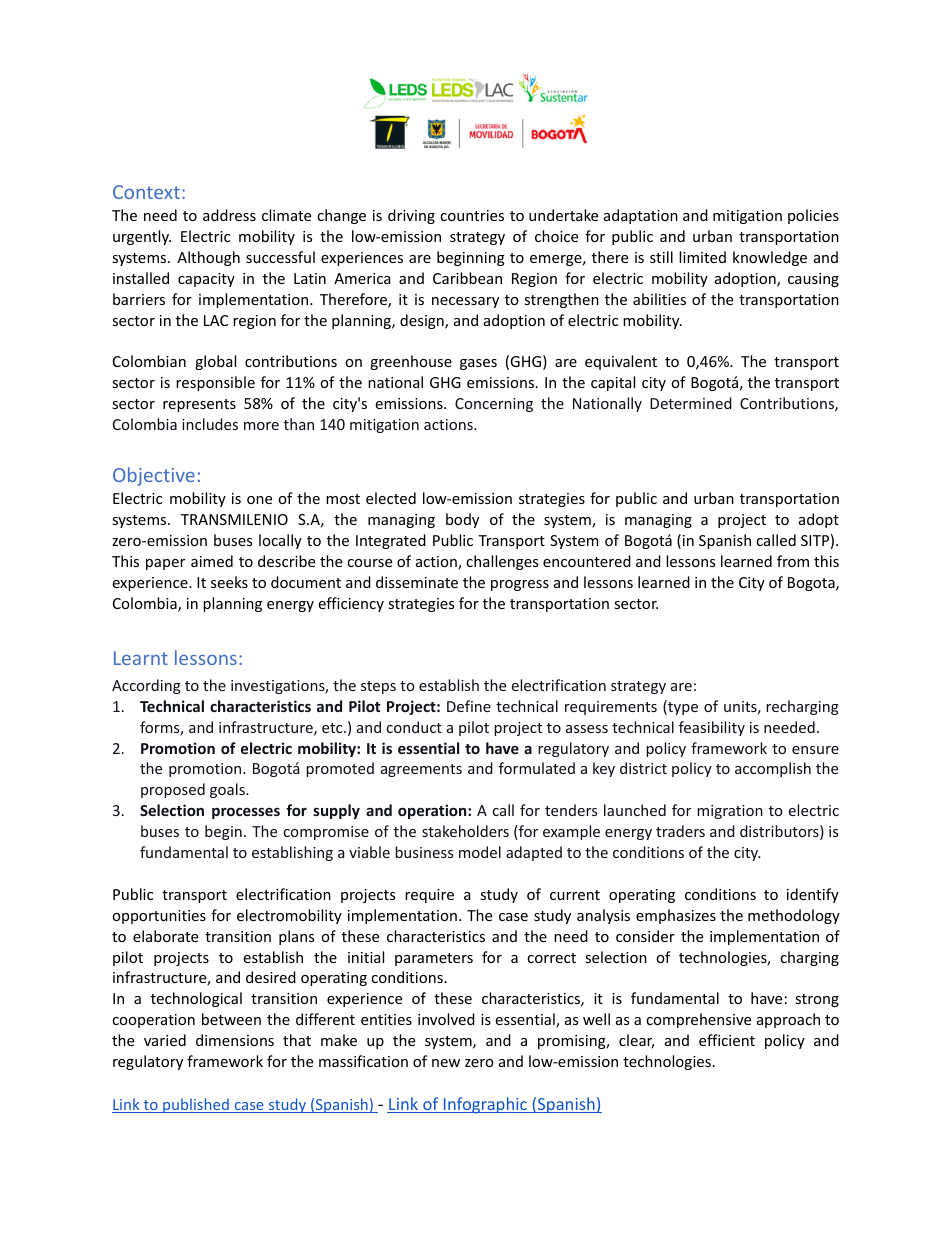  What do you see at coordinates (727, 1040) in the page?
I see `efficient` at bounding box center [727, 1040].
